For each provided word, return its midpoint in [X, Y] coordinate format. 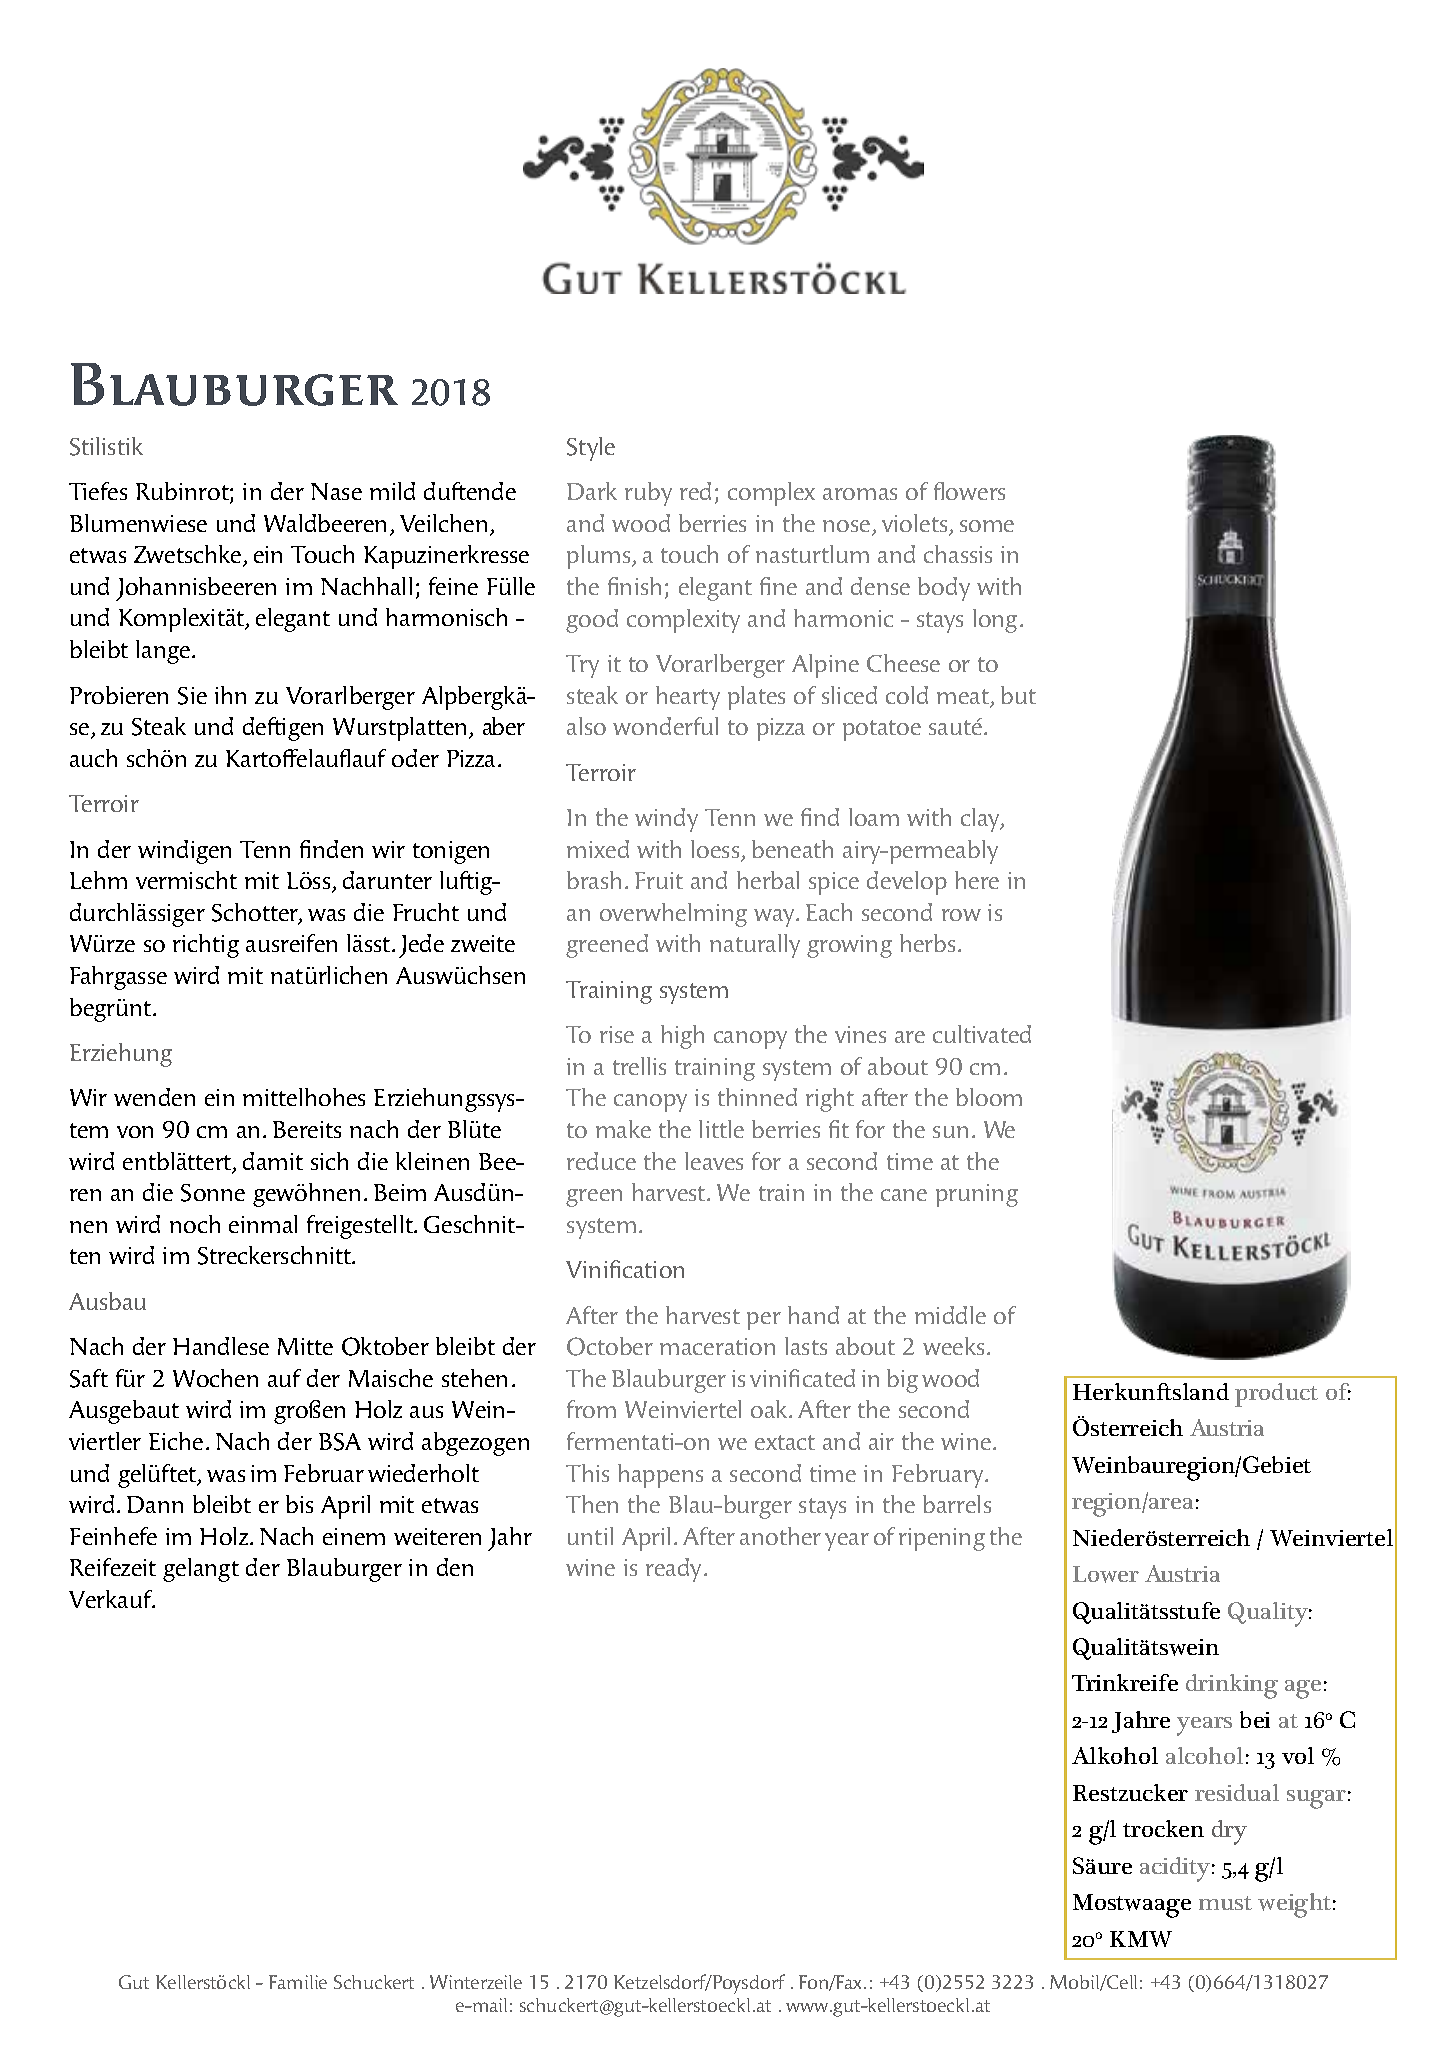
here [977, 880]
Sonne [213, 1193]
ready [675, 1570]
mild [392, 491]
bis [299, 1504]
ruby [648, 494]
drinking [1232, 1686]
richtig [206, 946]
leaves [714, 1161]
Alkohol [1115, 1755]
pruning [977, 1195]
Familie [298, 1982]
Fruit [659, 880]
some [987, 526]
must [1225, 1903]
